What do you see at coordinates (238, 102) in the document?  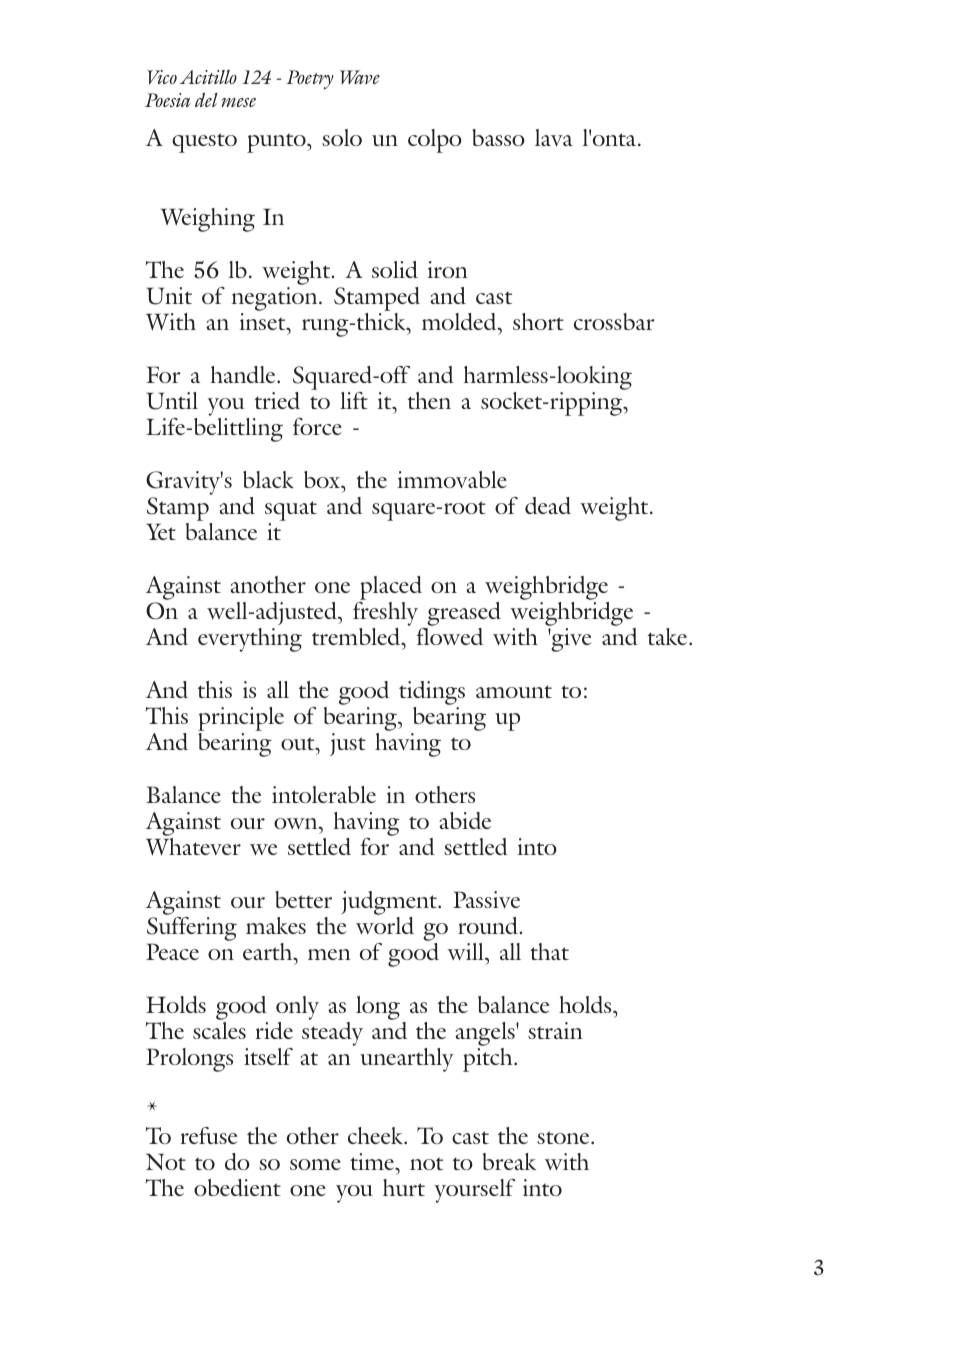 I see `mese` at bounding box center [238, 102].
